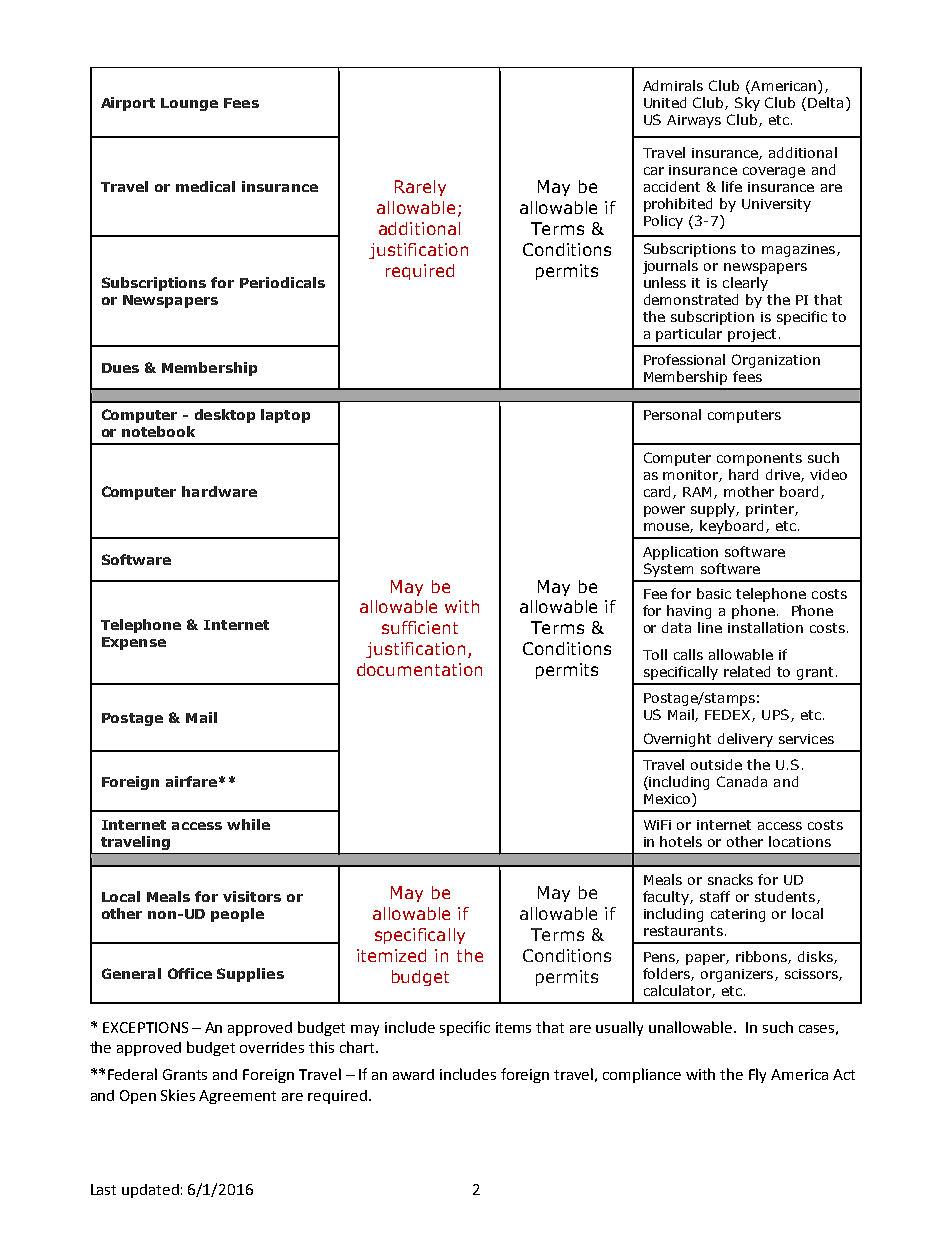 The height and width of the document is (1233, 952). I want to click on installation, so click(765, 627).
